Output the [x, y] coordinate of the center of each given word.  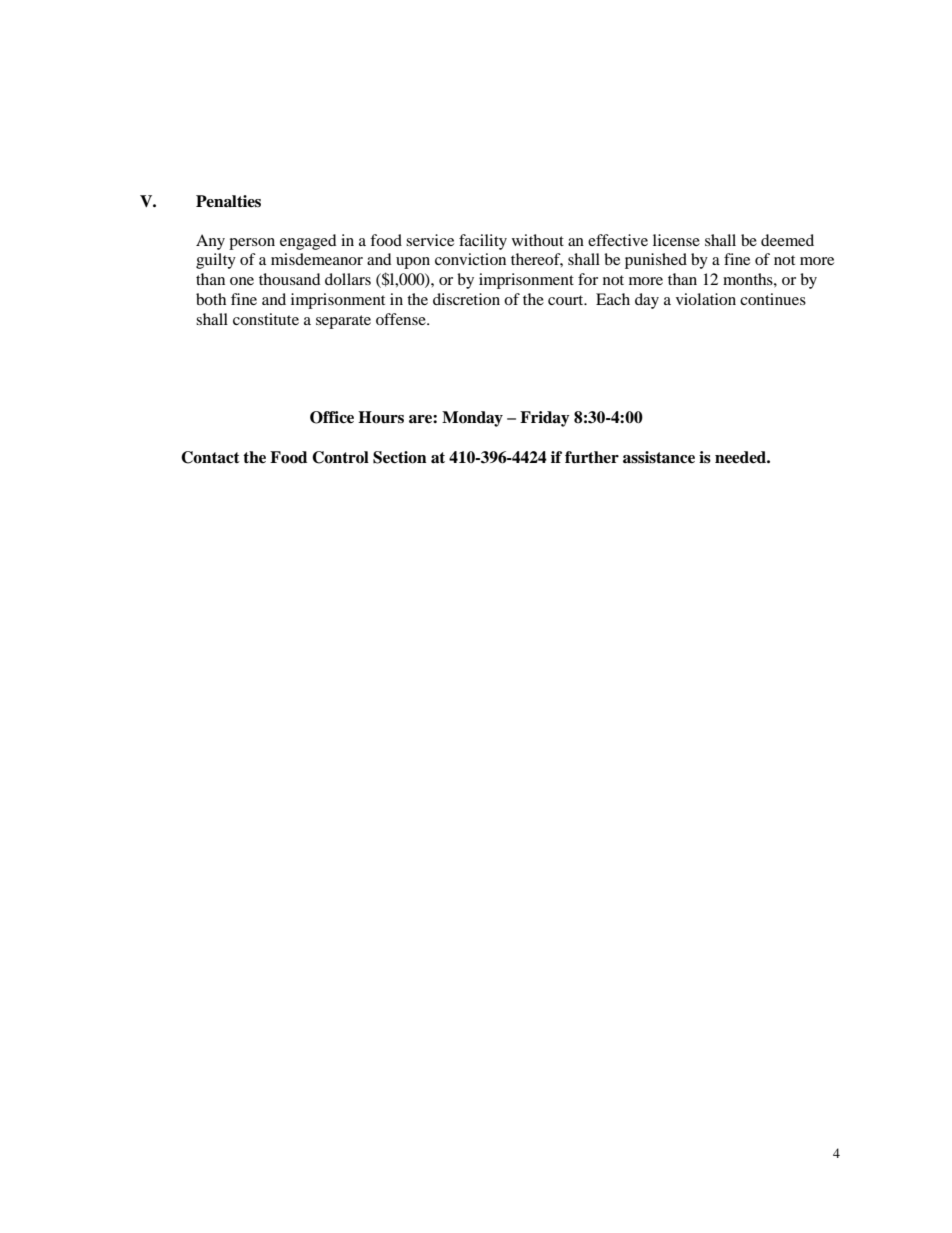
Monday [472, 419]
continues [773, 299]
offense [402, 319]
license [676, 240]
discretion [466, 299]
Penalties [228, 201]
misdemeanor [317, 259]
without [538, 240]
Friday [545, 419]
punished [656, 261]
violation [706, 299]
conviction [470, 259]
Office [332, 417]
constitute [266, 319]
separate [343, 322]
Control [340, 457]
